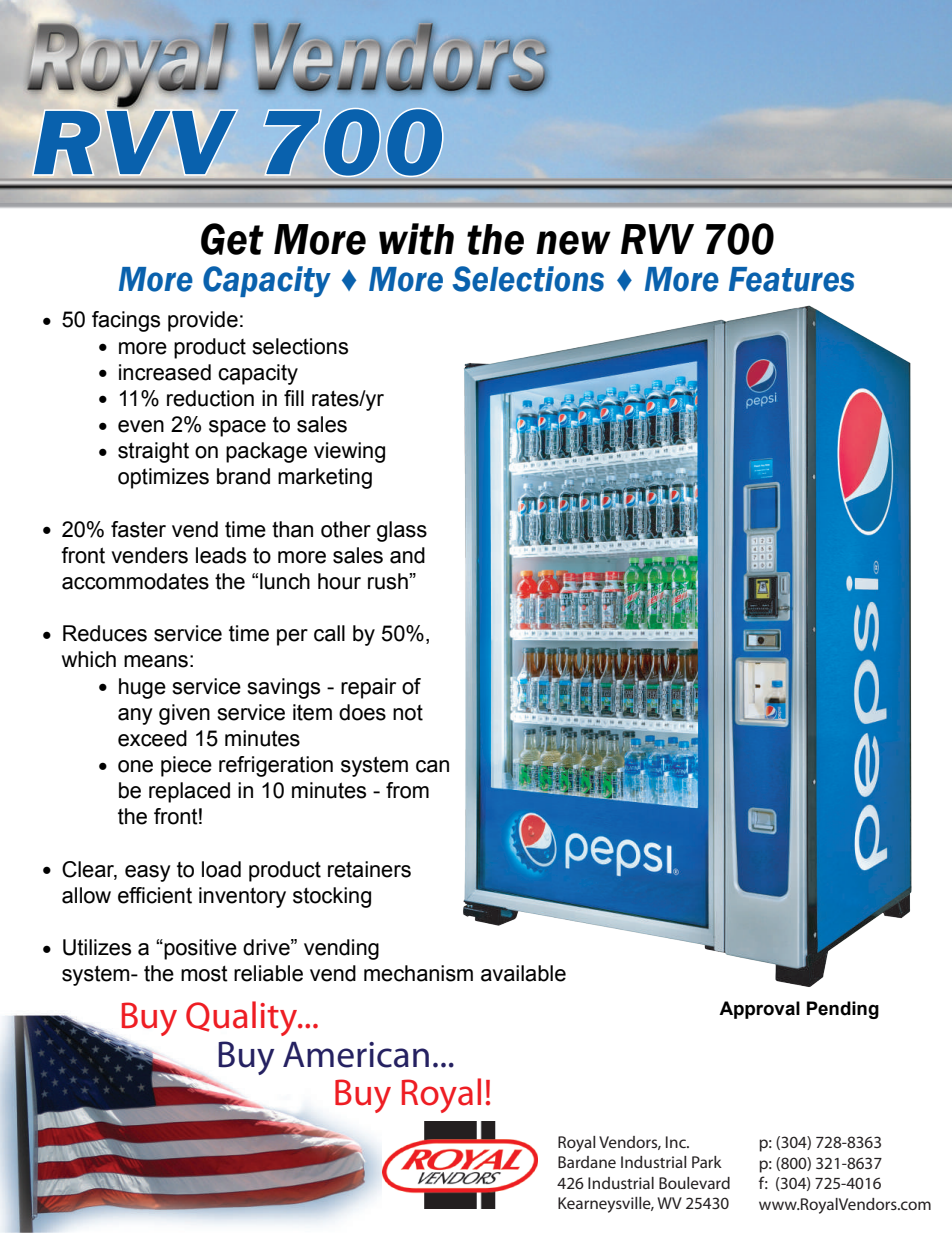 Image resolution: width=952 pixels, height=1233 pixels. What do you see at coordinates (243, 1018) in the screenshot?
I see `Quality` at bounding box center [243, 1018].
